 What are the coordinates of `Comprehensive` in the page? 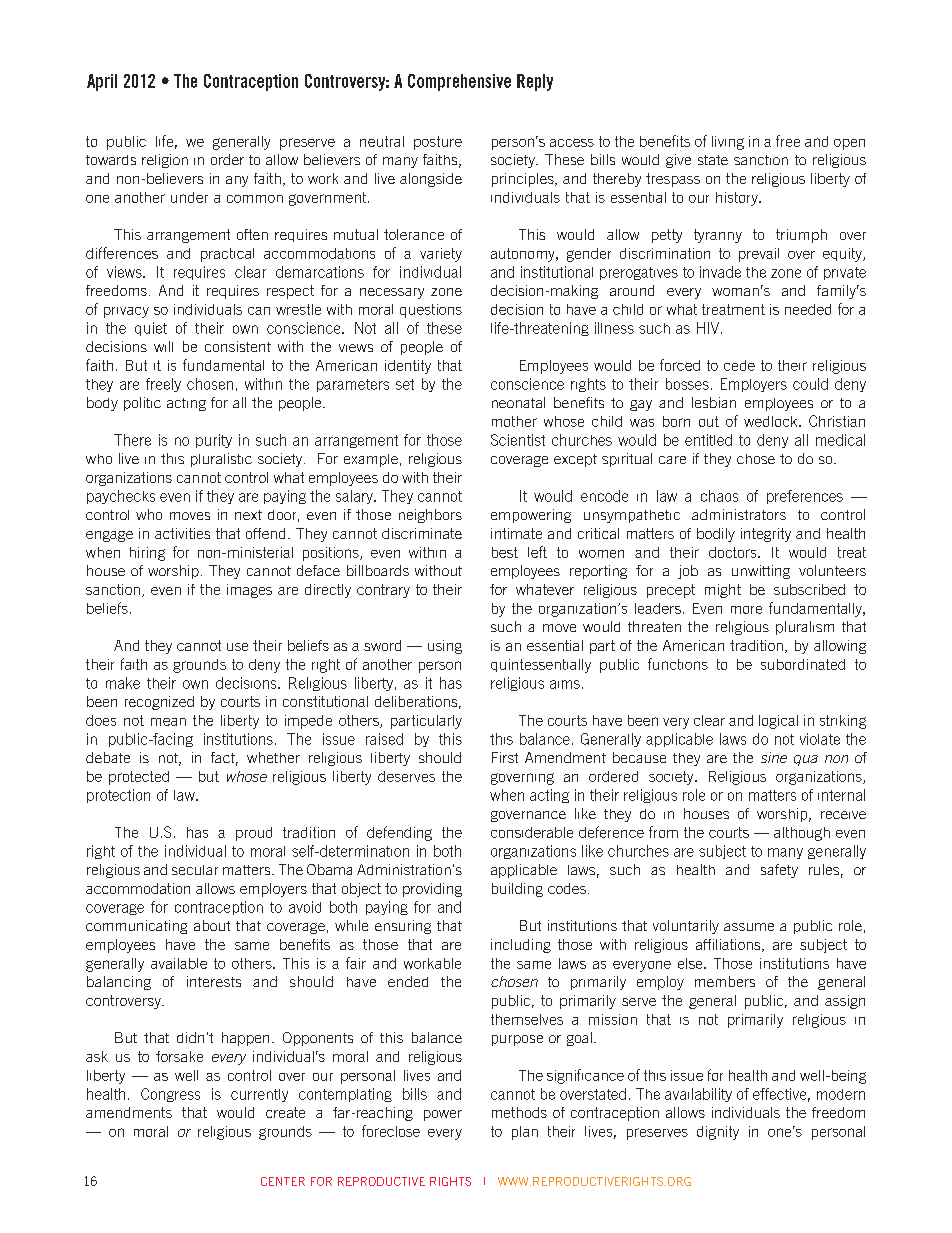 It's located at (459, 82).
